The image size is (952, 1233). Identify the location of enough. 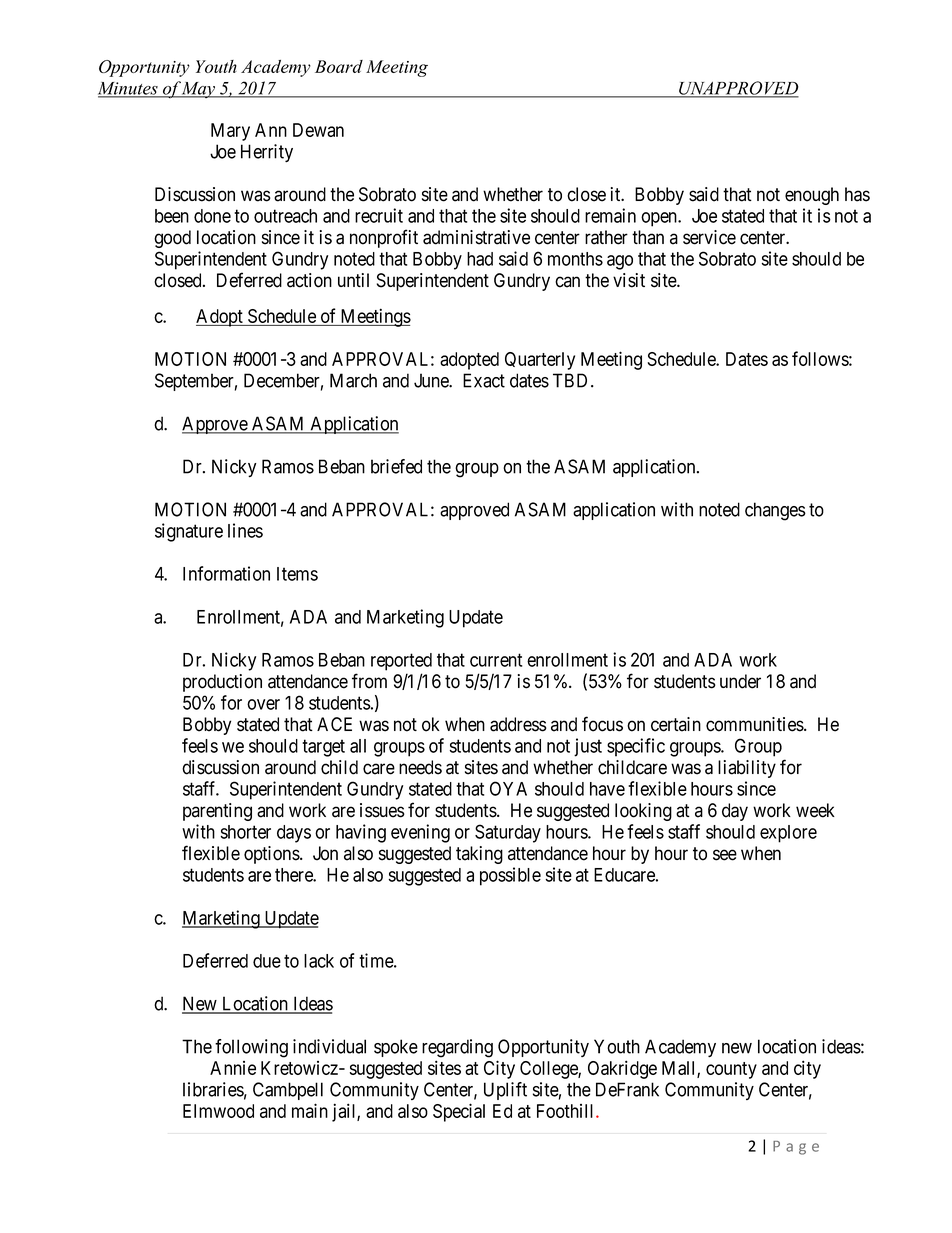
(812, 196).
